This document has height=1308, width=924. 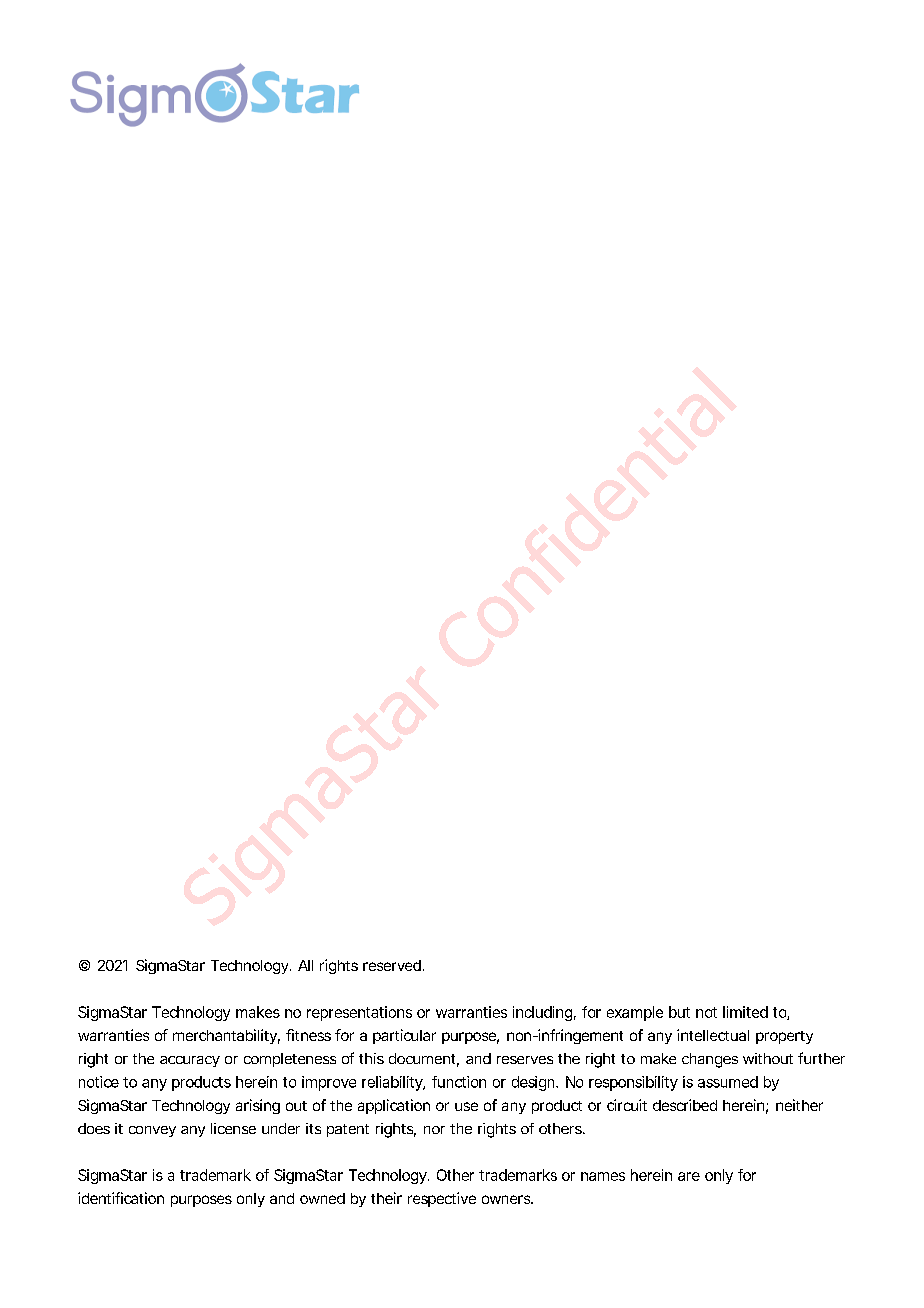 What do you see at coordinates (121, 1198) in the document?
I see `identification` at bounding box center [121, 1198].
